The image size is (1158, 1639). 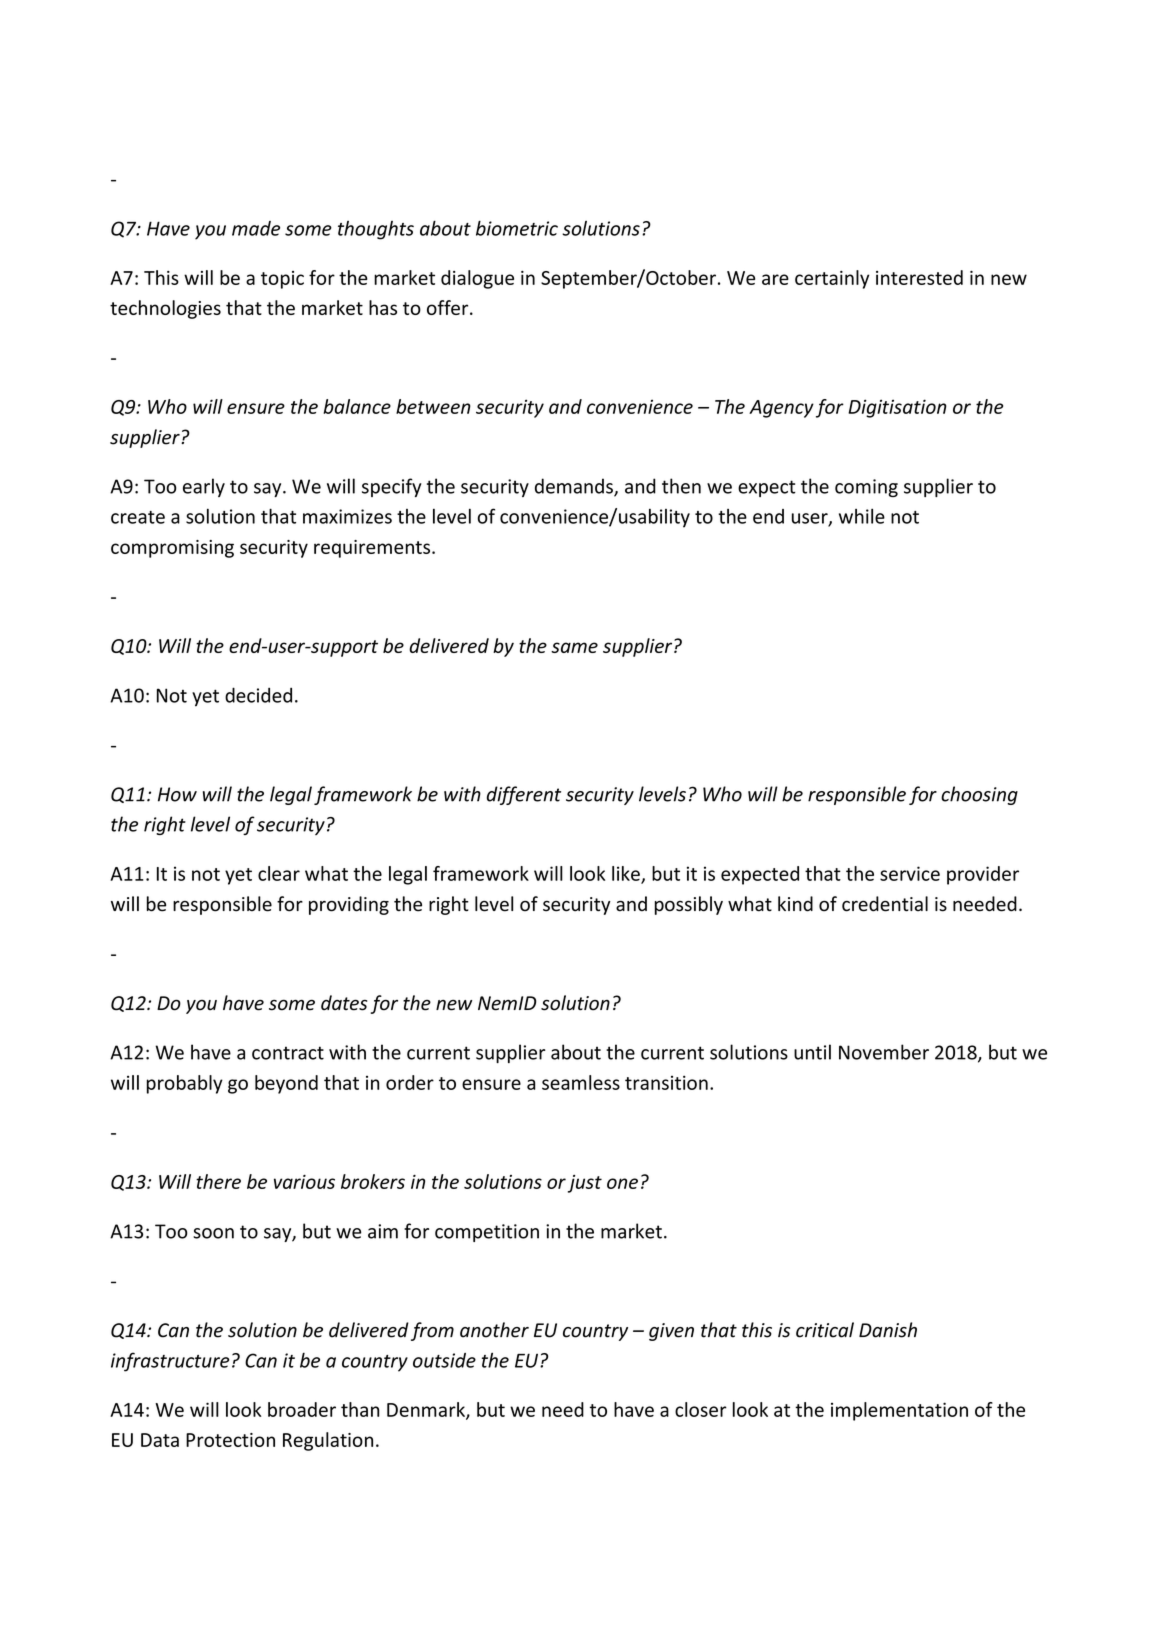 What do you see at coordinates (282, 280) in the screenshot?
I see `topic` at bounding box center [282, 280].
